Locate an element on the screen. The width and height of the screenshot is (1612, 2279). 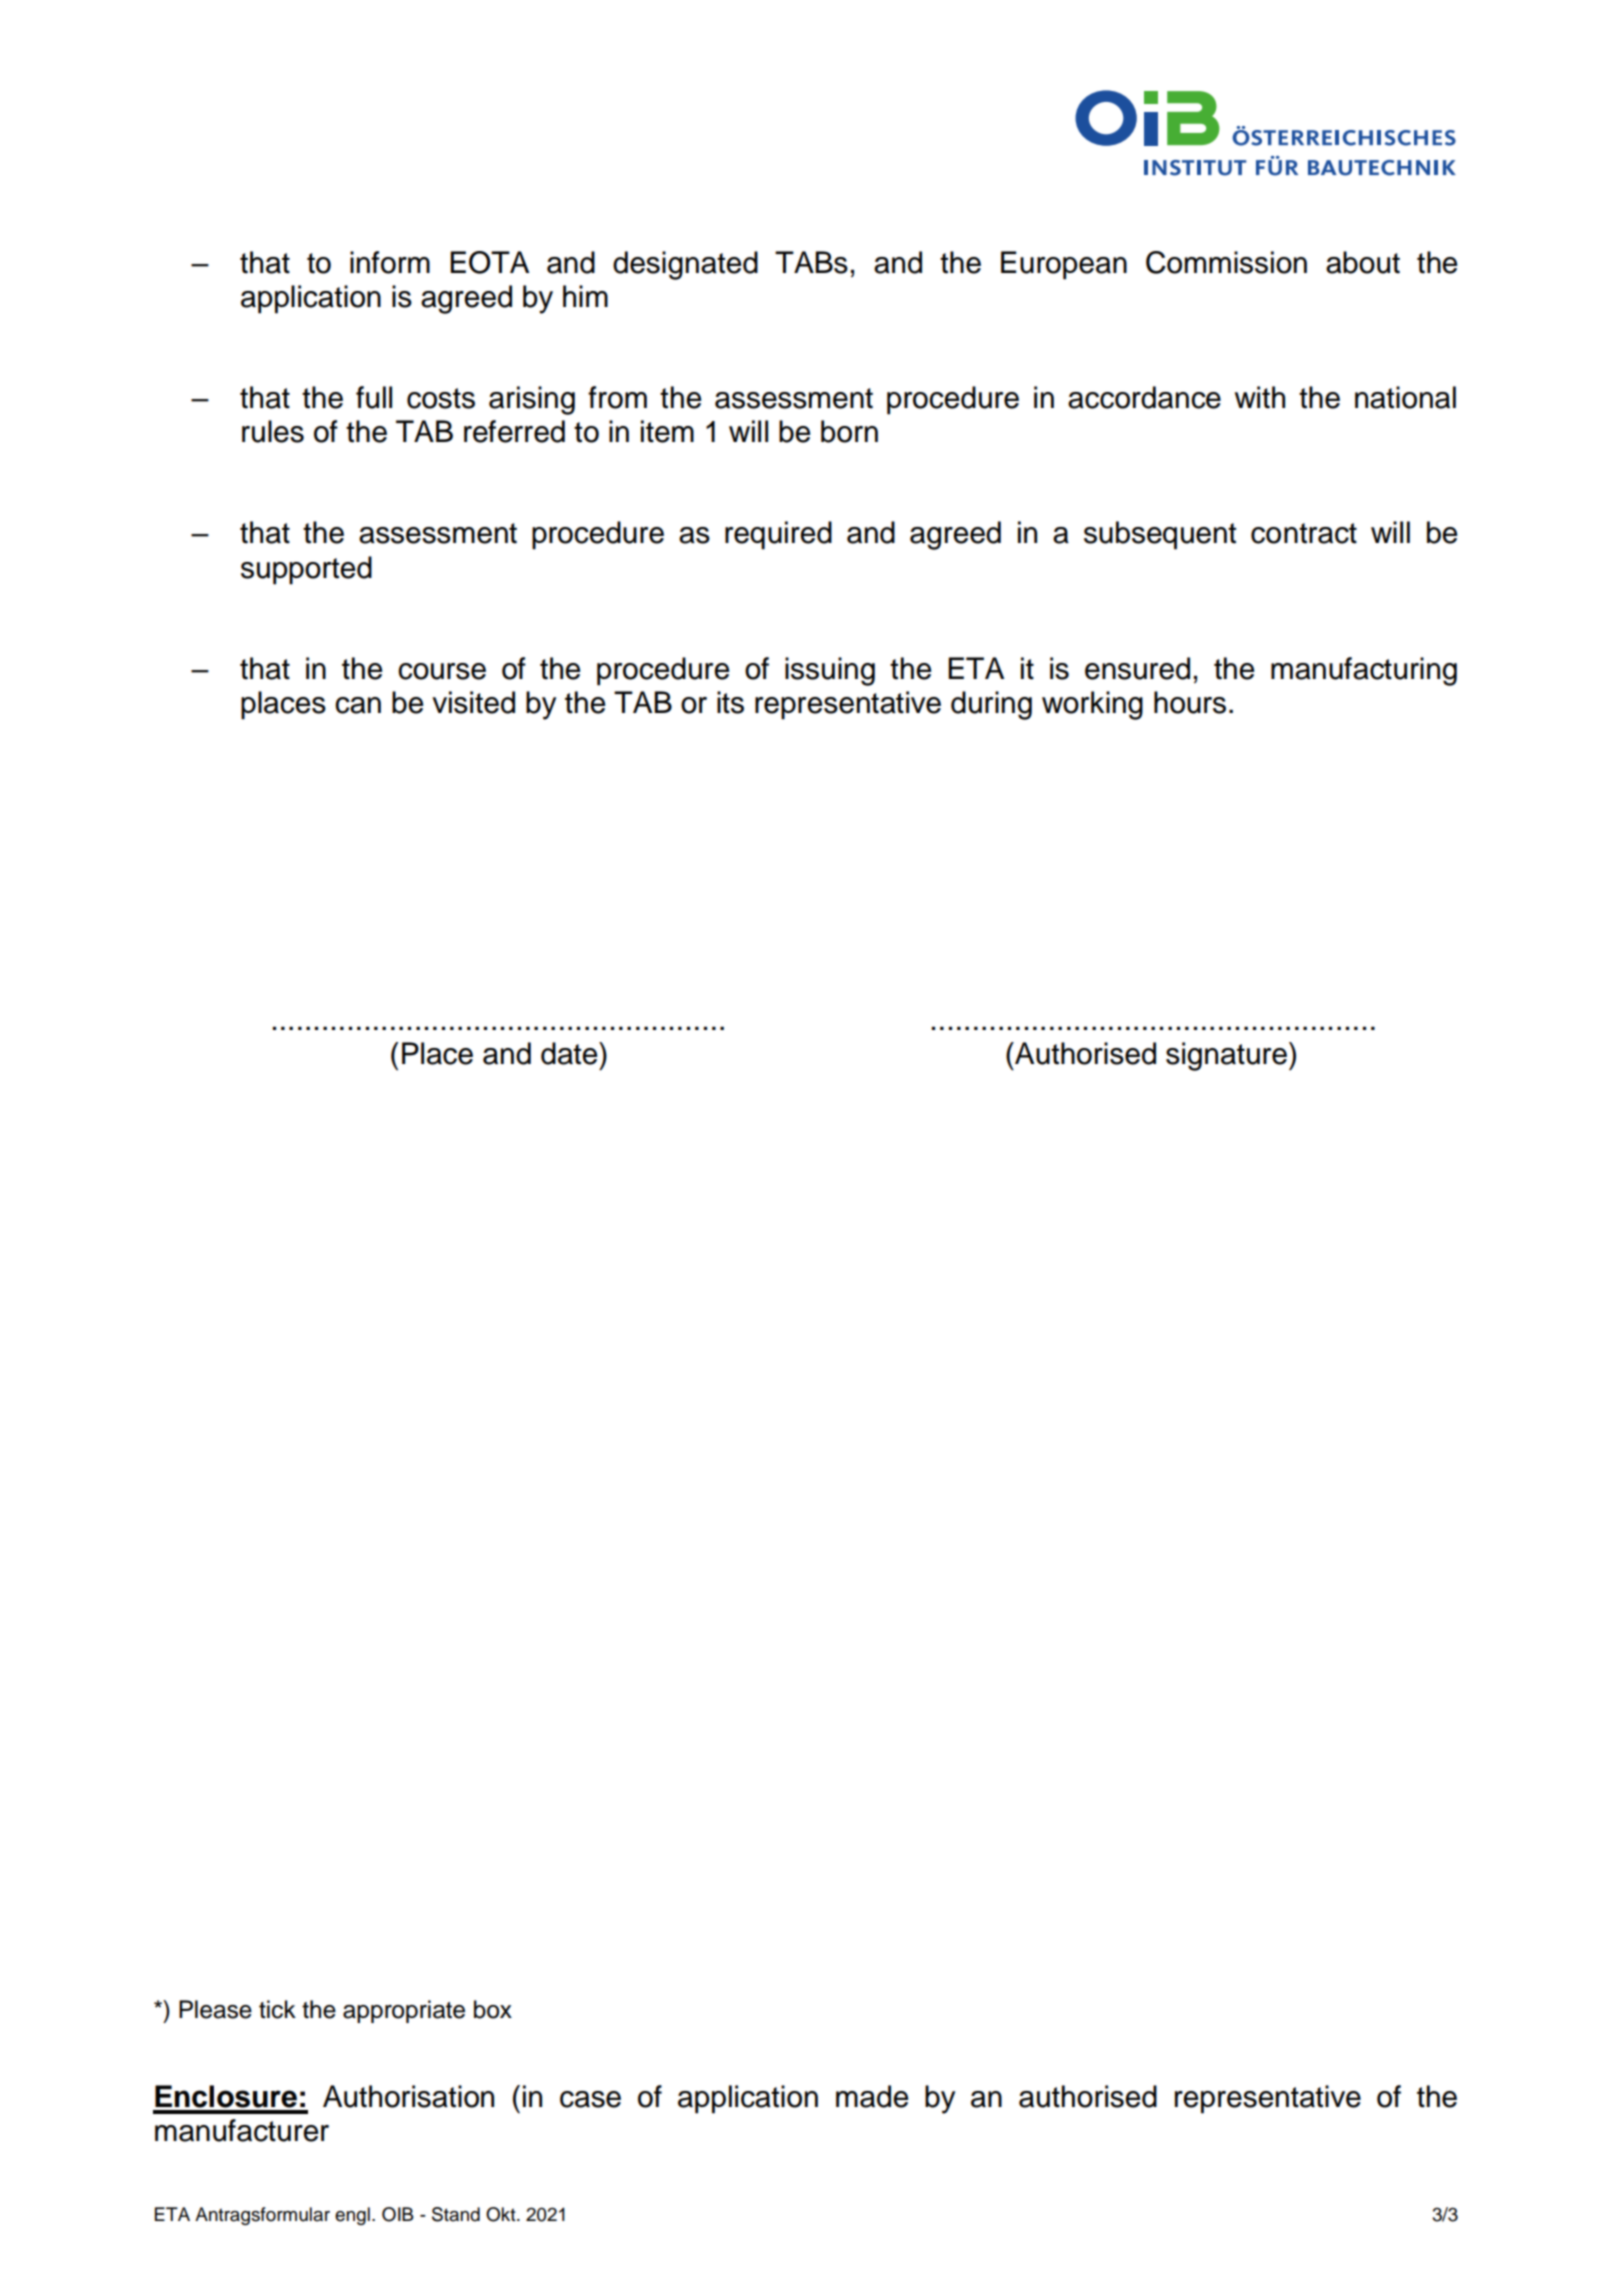
box is located at coordinates (493, 2009).
